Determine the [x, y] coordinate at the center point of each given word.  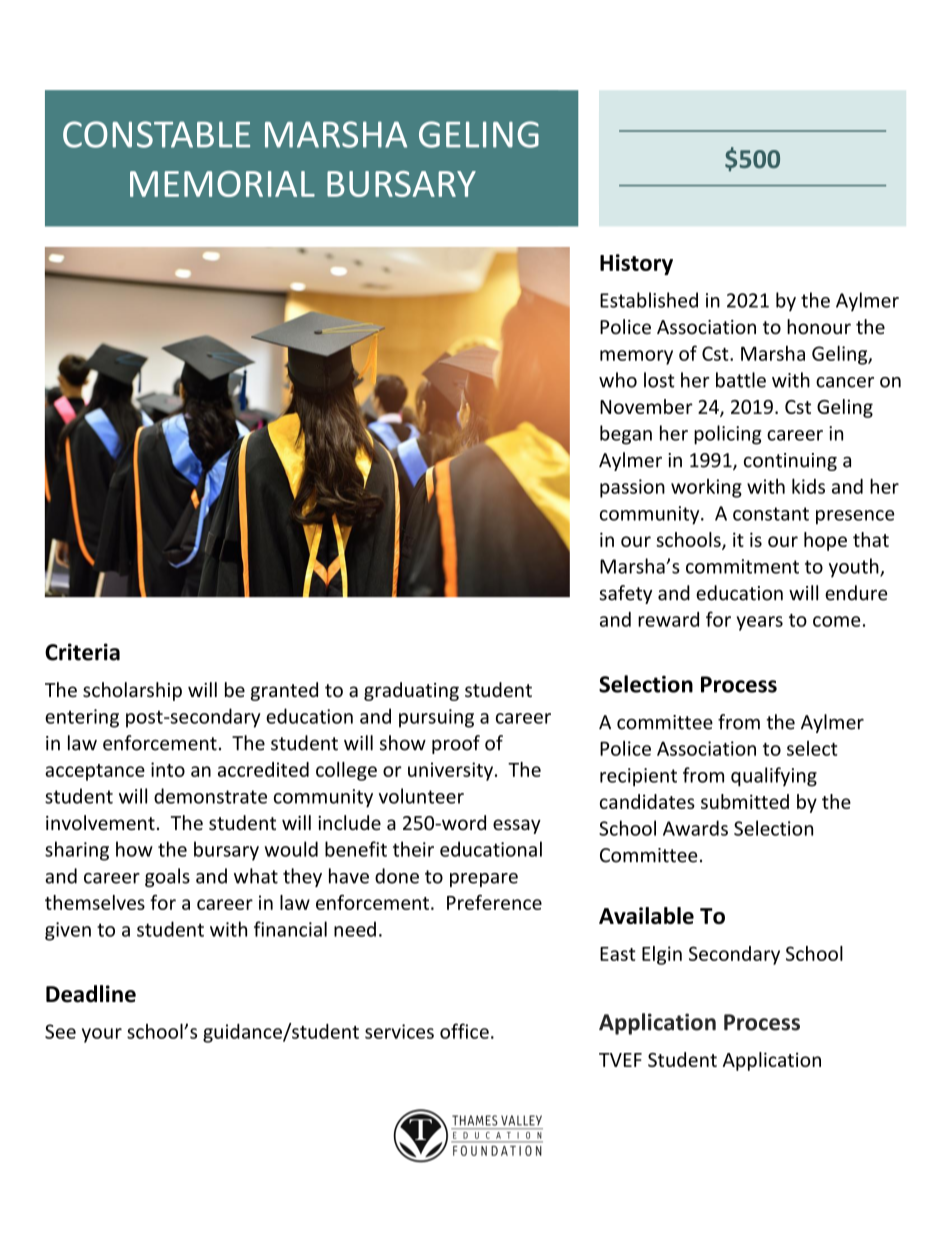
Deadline [91, 994]
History [636, 264]
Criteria [82, 652]
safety [625, 594]
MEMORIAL [222, 184]
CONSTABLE [156, 134]
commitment [742, 566]
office [464, 1031]
